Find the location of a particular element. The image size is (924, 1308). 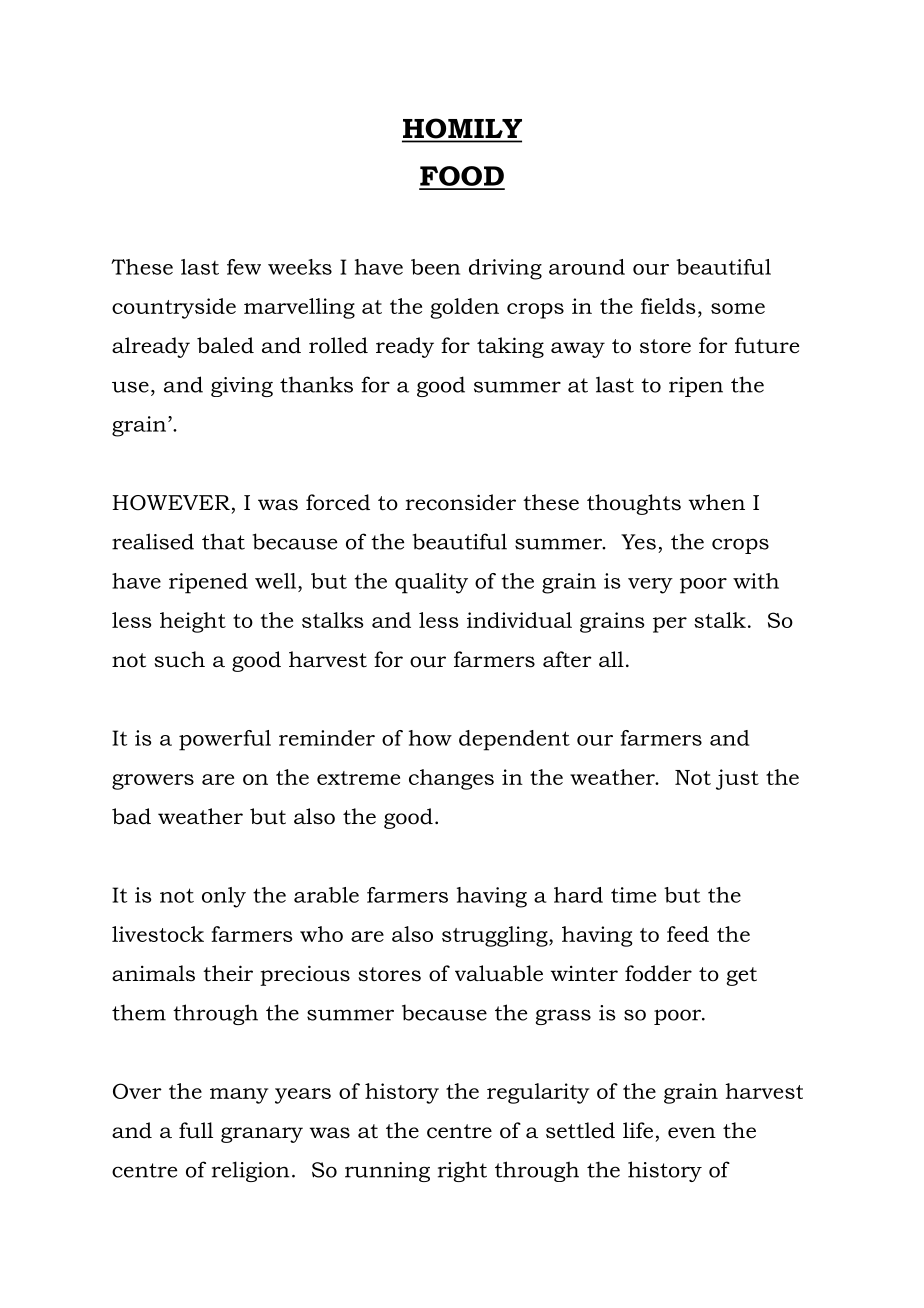

countryside is located at coordinates (174, 308).
